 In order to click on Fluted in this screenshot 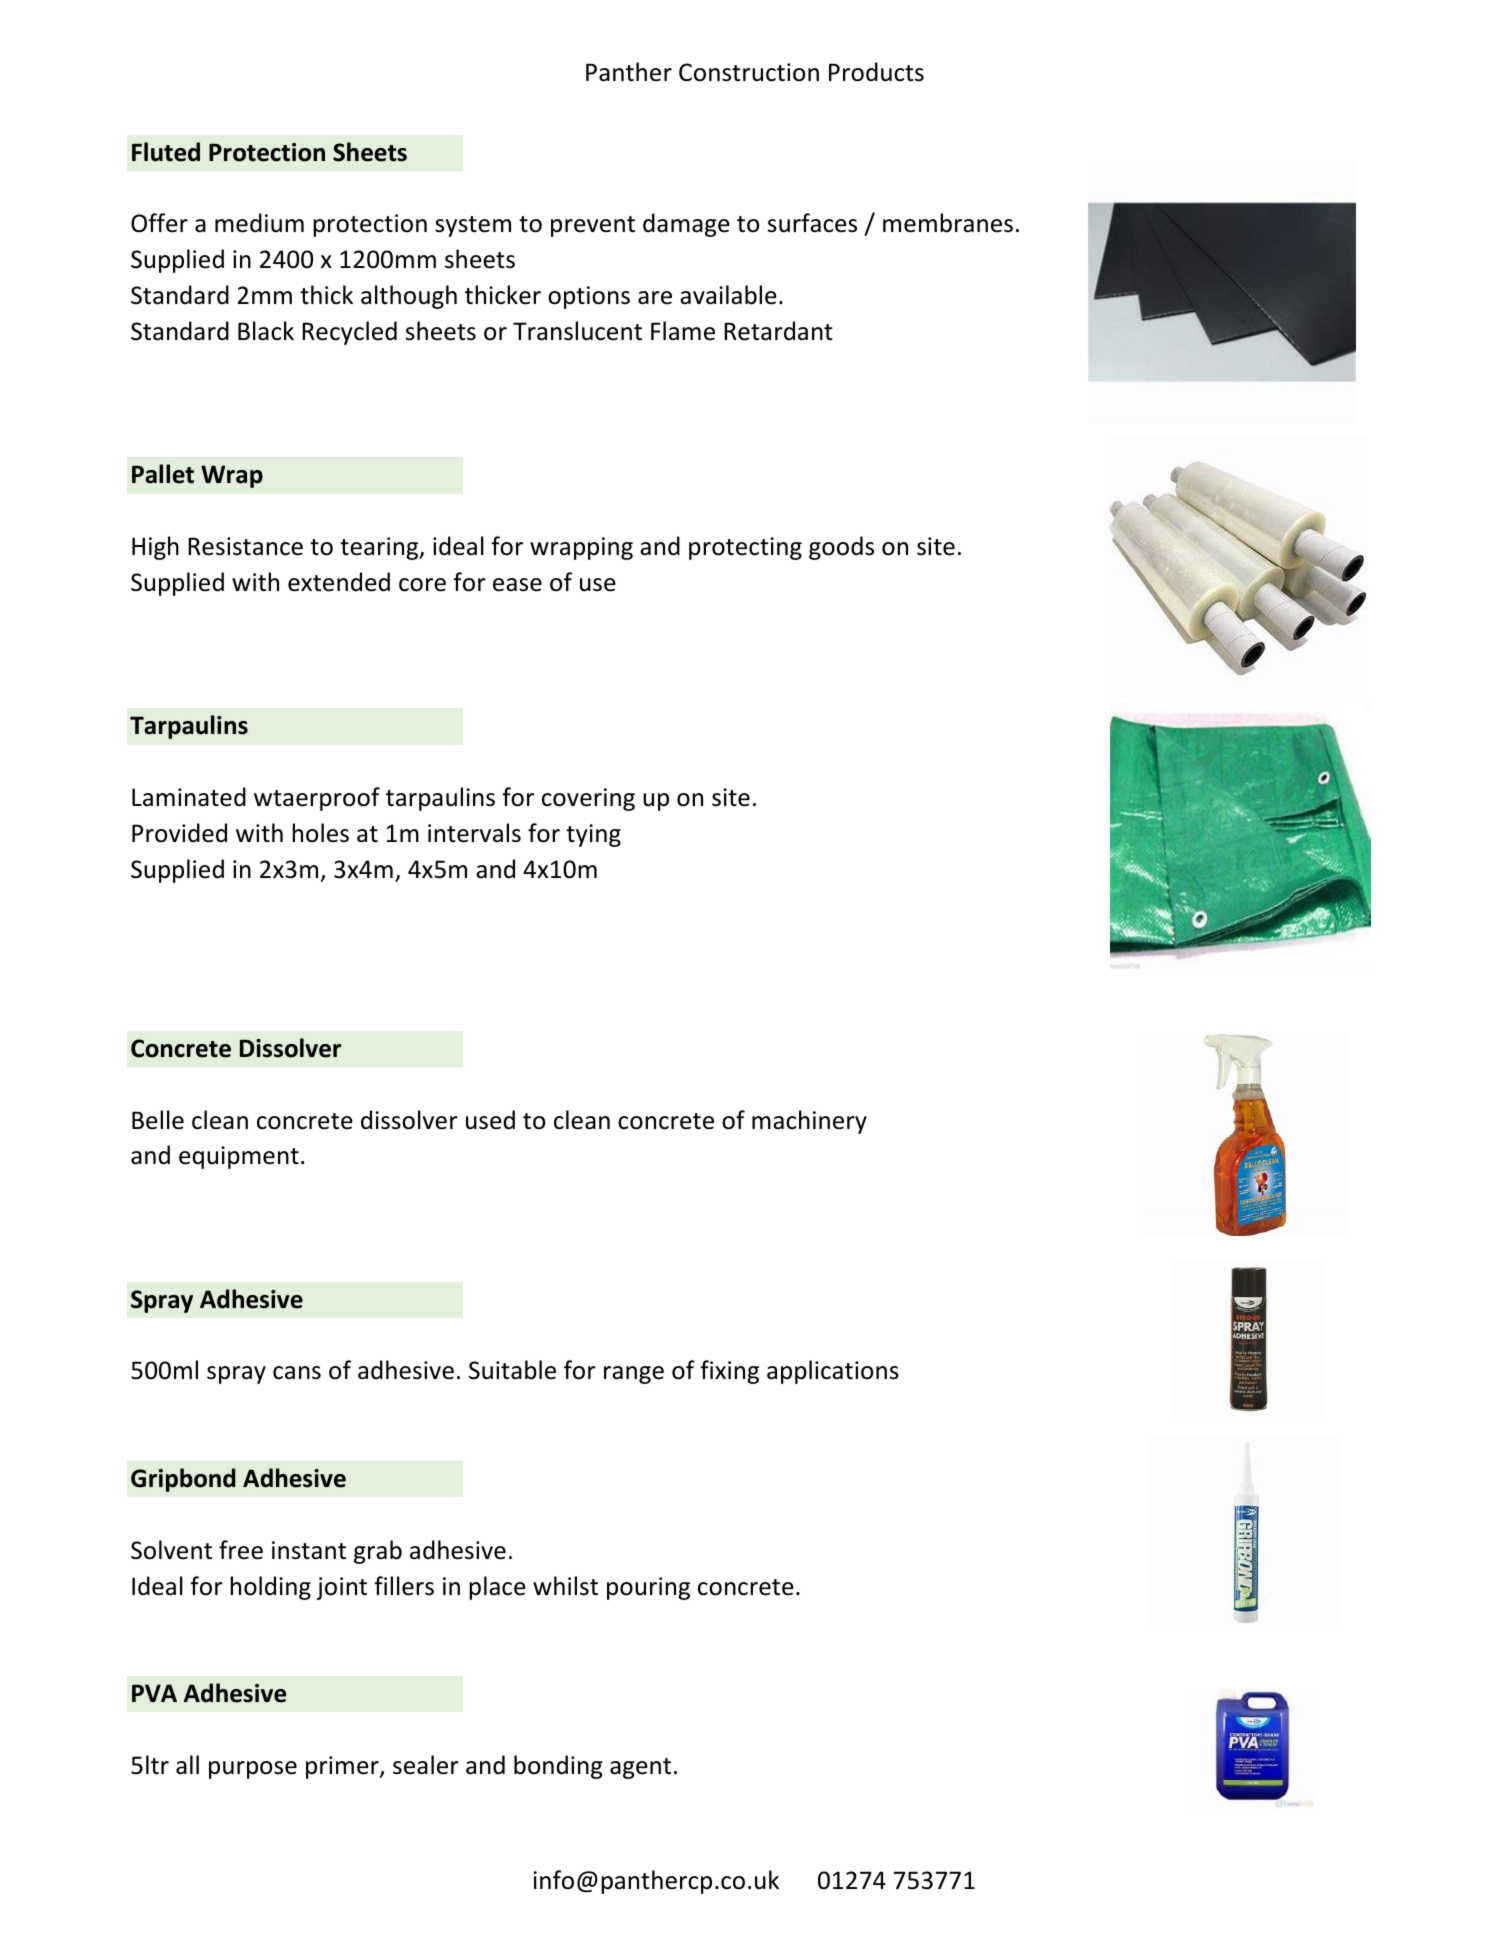, I will do `click(166, 152)`.
